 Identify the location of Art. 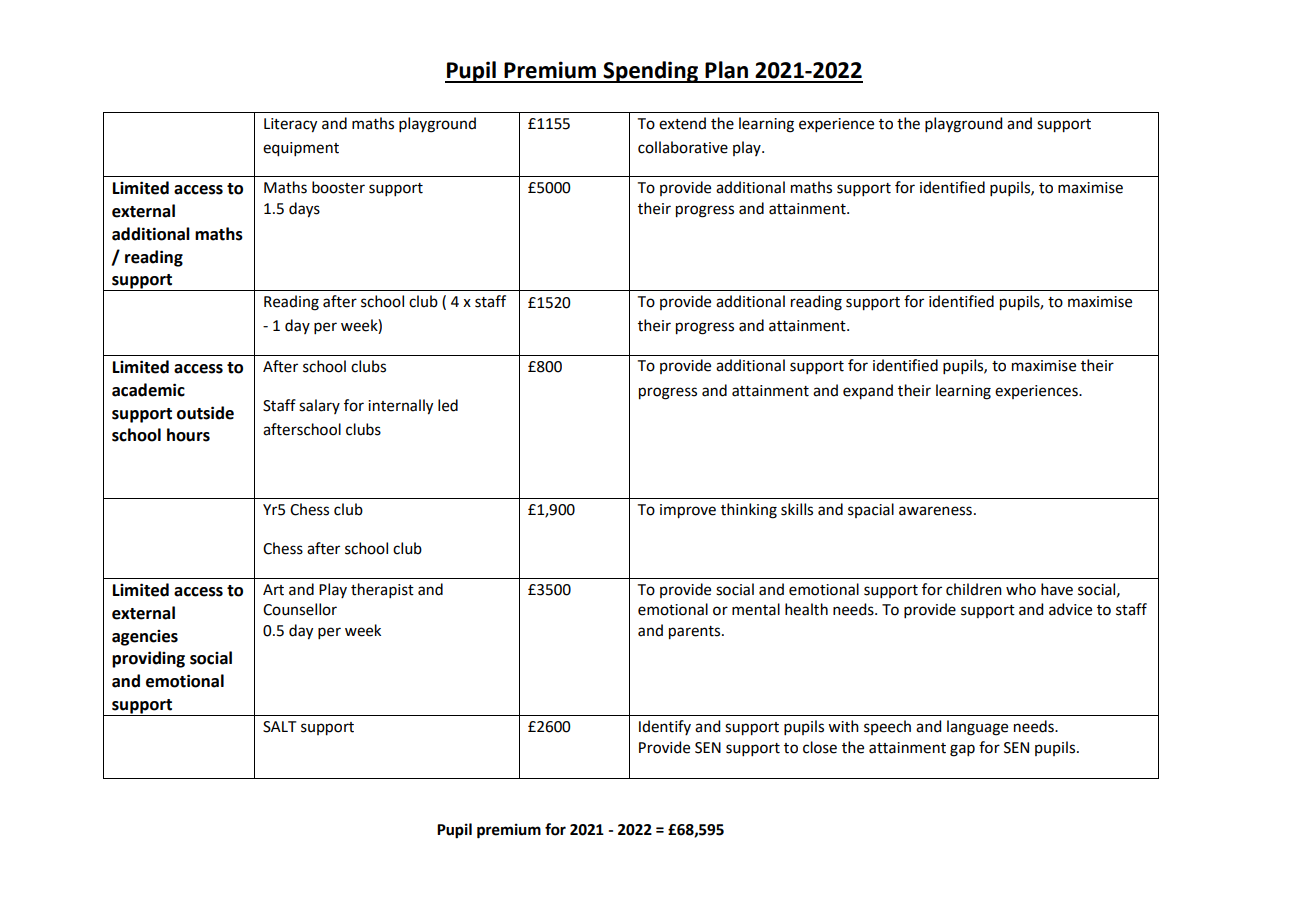
(273, 590).
